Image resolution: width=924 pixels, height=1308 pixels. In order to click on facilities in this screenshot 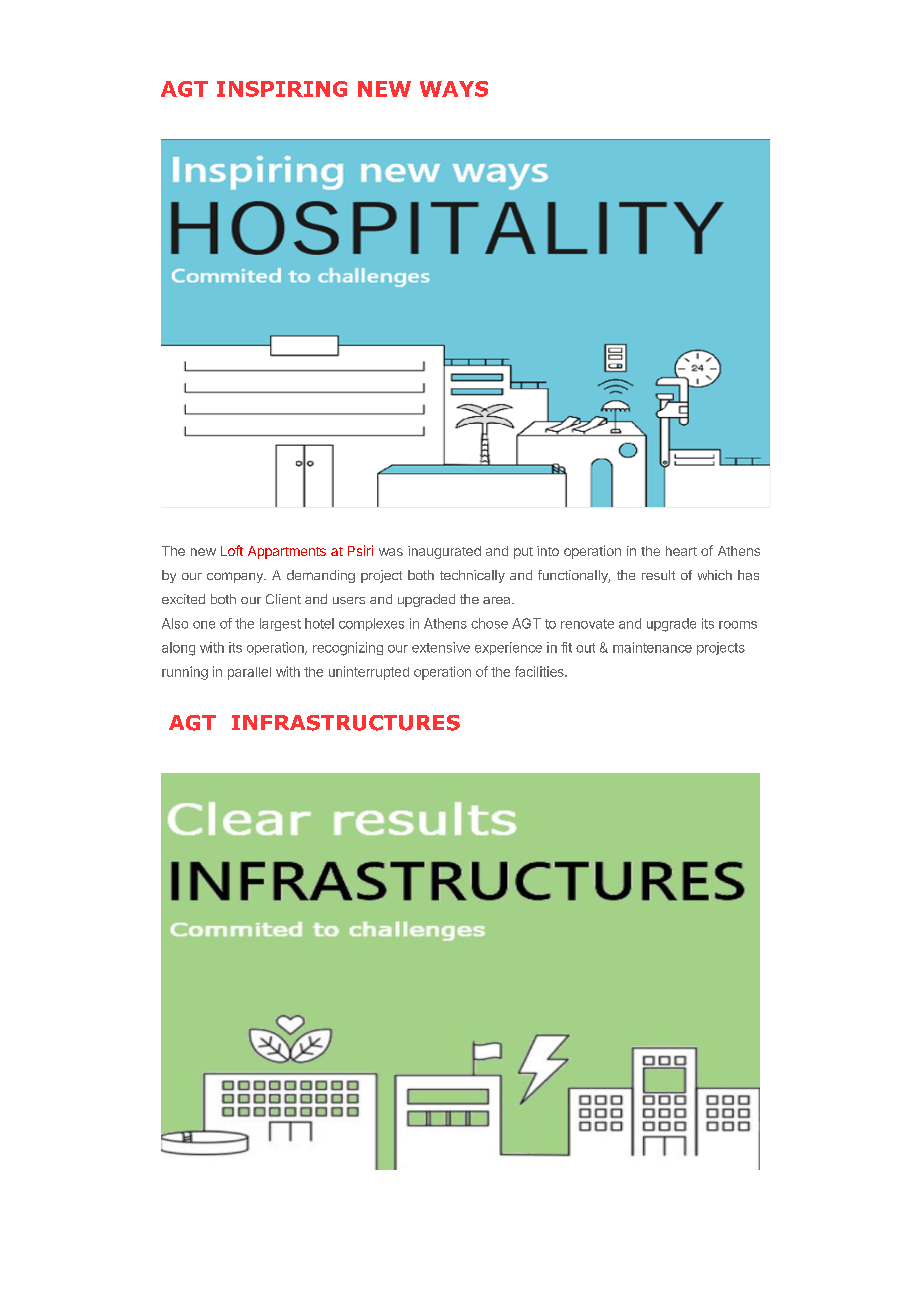, I will do `click(540, 671)`.
